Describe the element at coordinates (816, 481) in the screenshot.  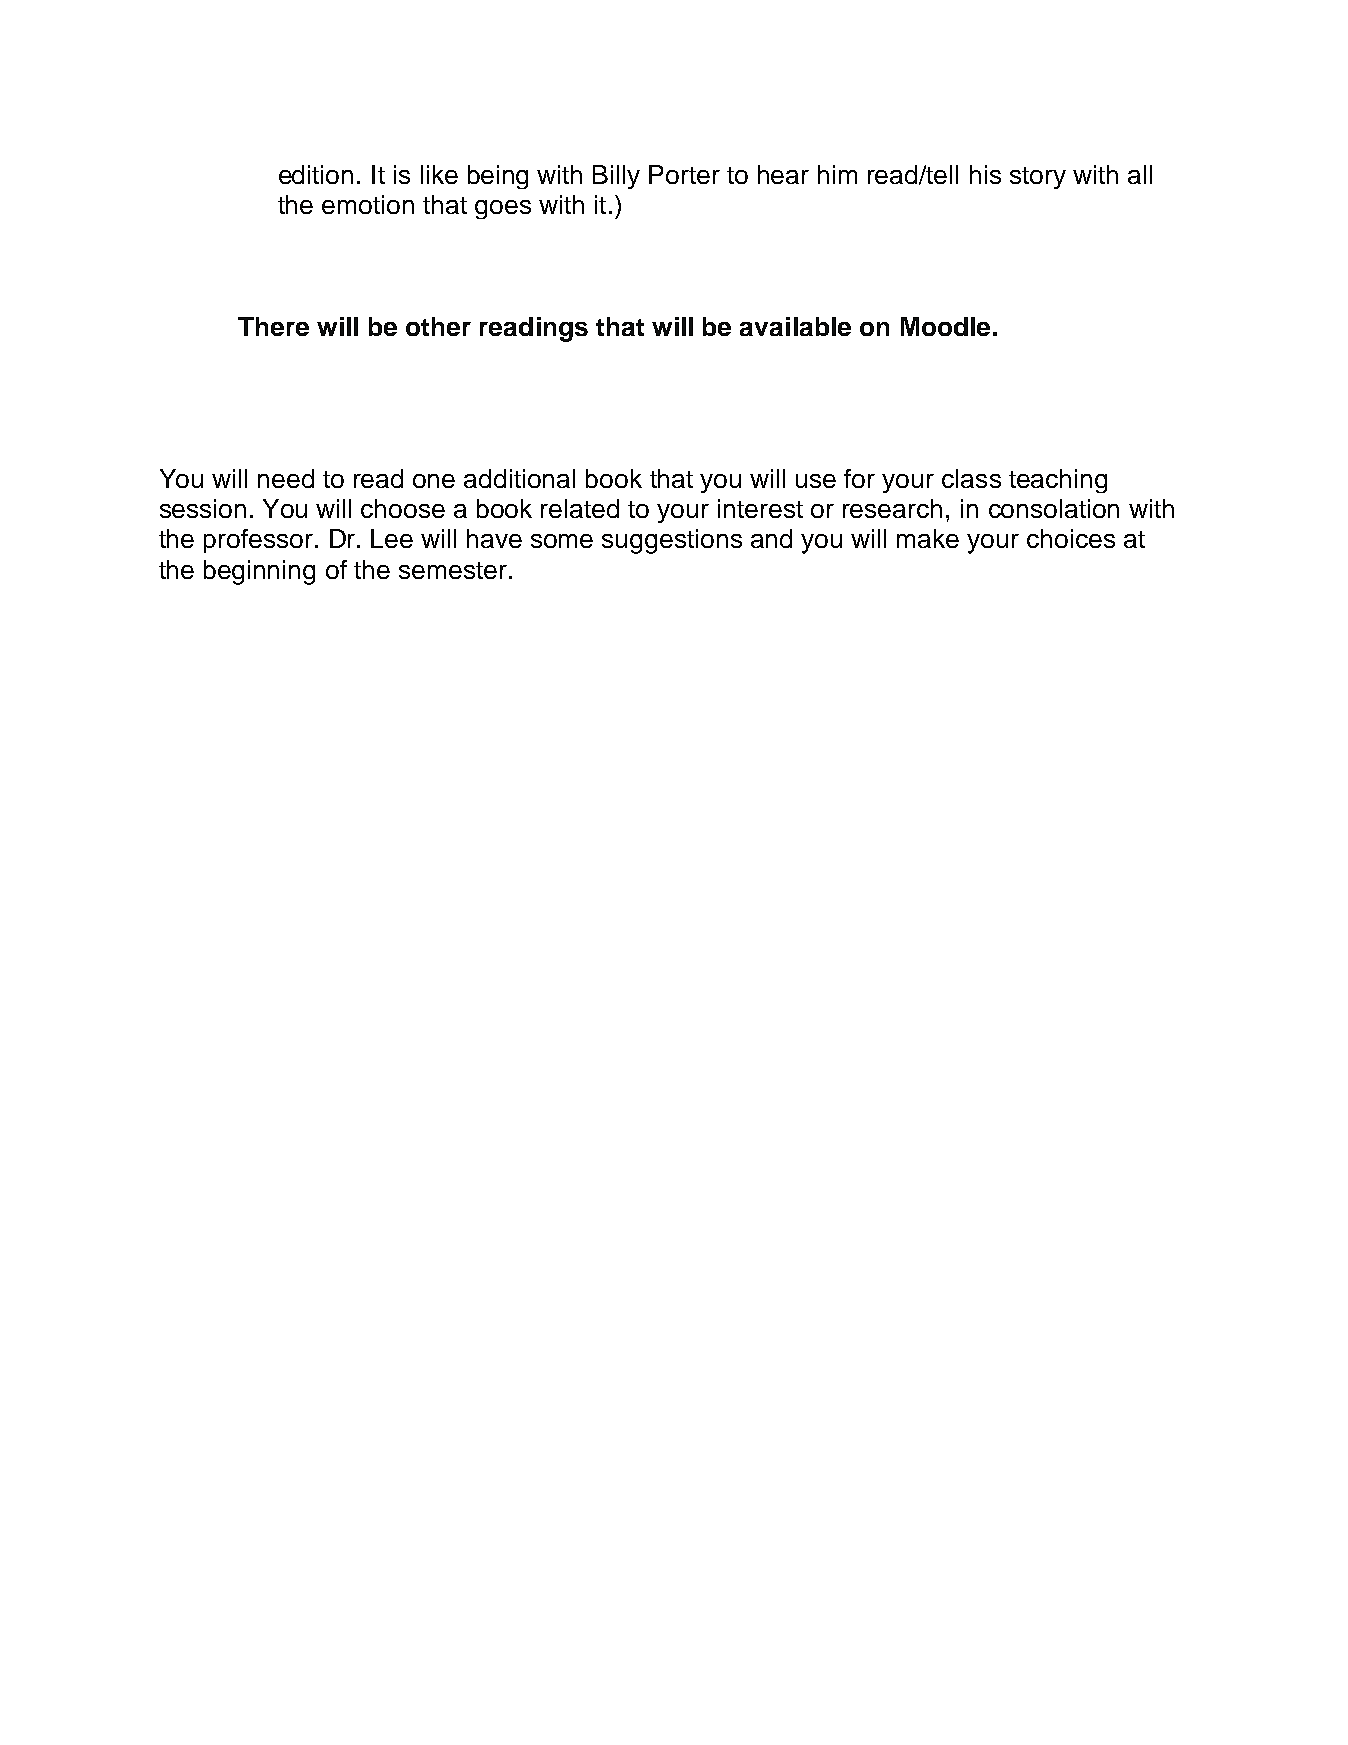
I see `use` at that location.
